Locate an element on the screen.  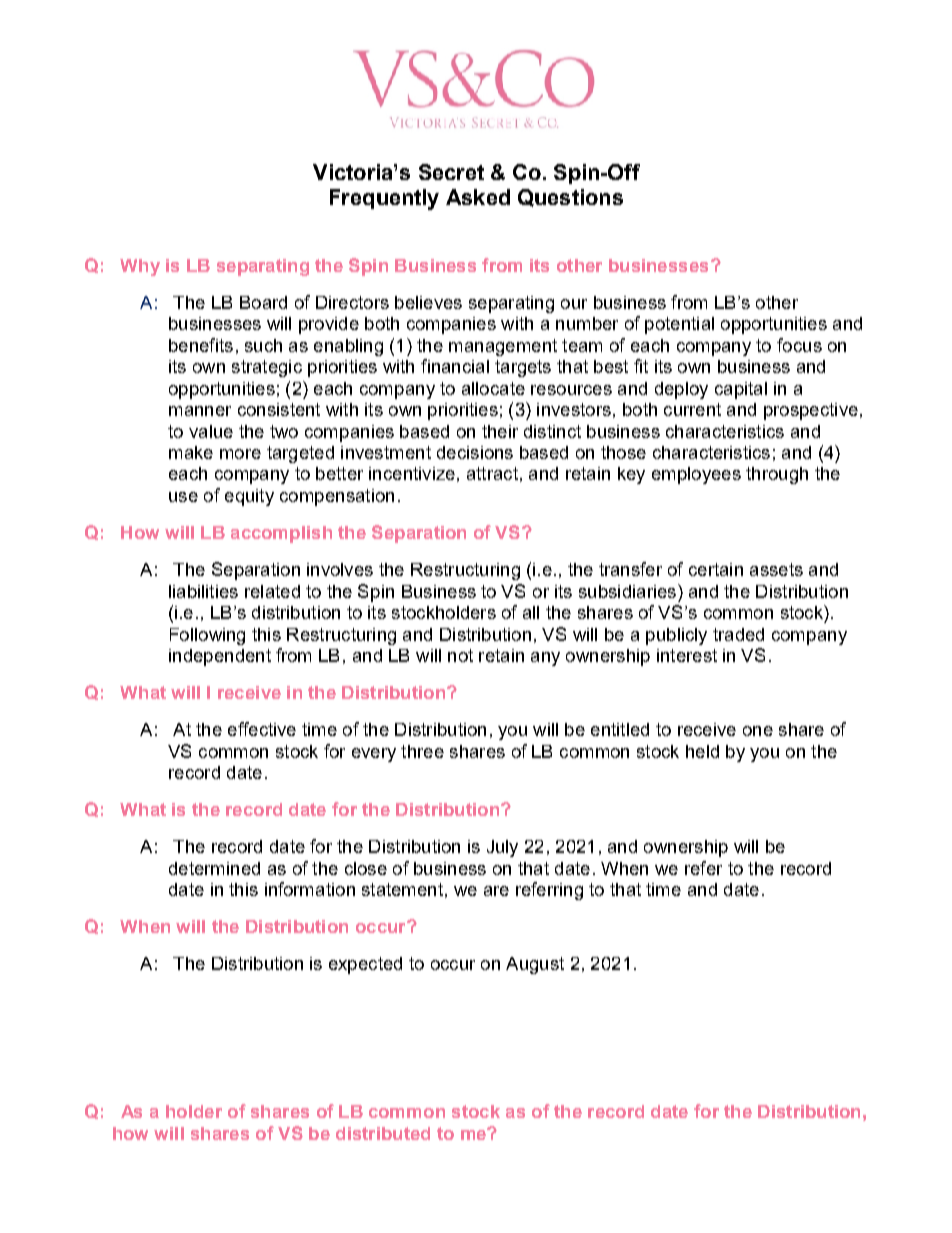
July is located at coordinates (502, 848).
